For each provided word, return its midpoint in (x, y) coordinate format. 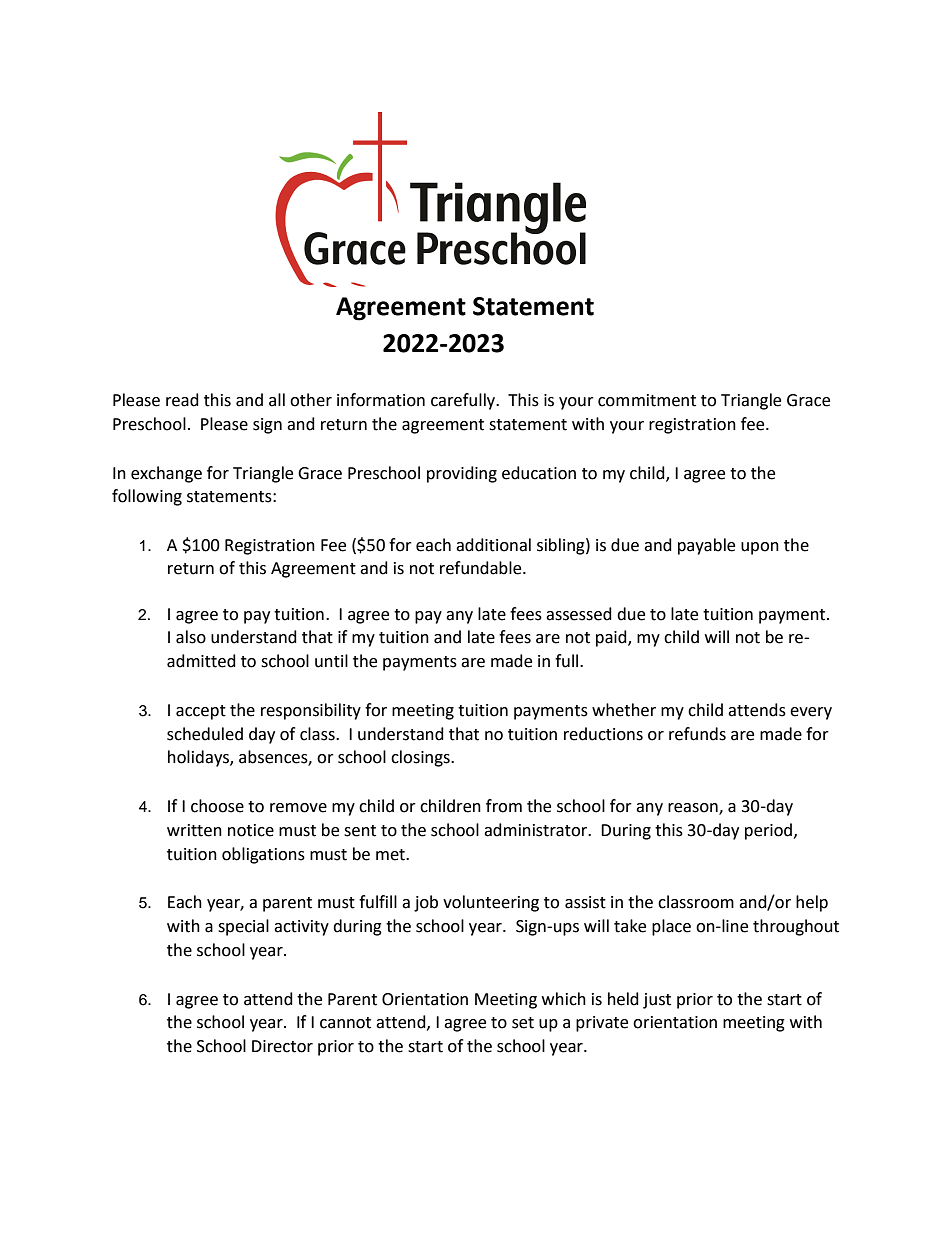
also (191, 637)
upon (760, 548)
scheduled (205, 734)
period (768, 831)
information (381, 400)
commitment (647, 400)
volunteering (491, 903)
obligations (263, 855)
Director (282, 1046)
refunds (697, 734)
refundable (482, 568)
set (523, 1023)
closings (421, 758)
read (182, 400)
